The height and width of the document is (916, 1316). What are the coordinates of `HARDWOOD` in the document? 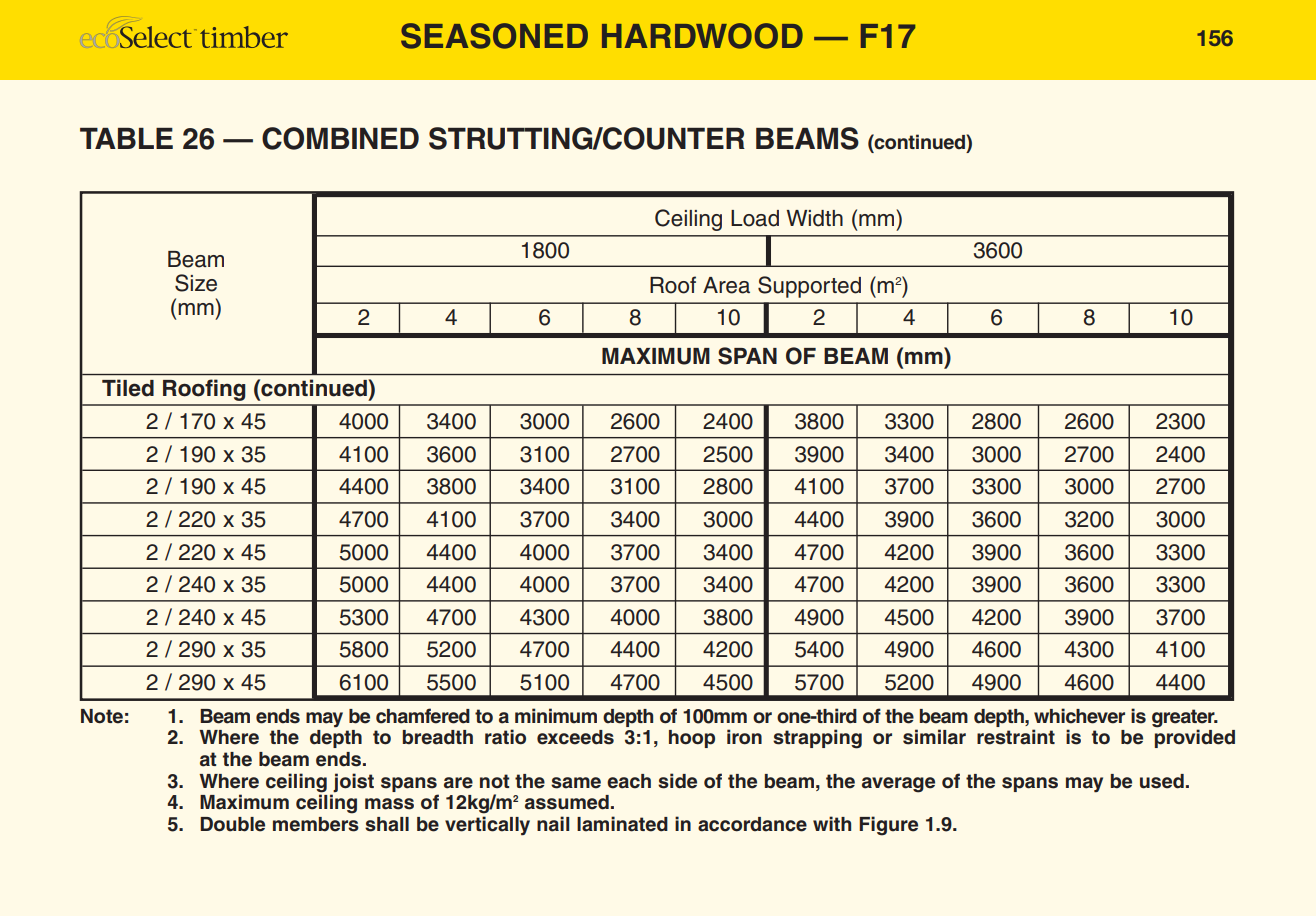 It's located at (702, 36).
